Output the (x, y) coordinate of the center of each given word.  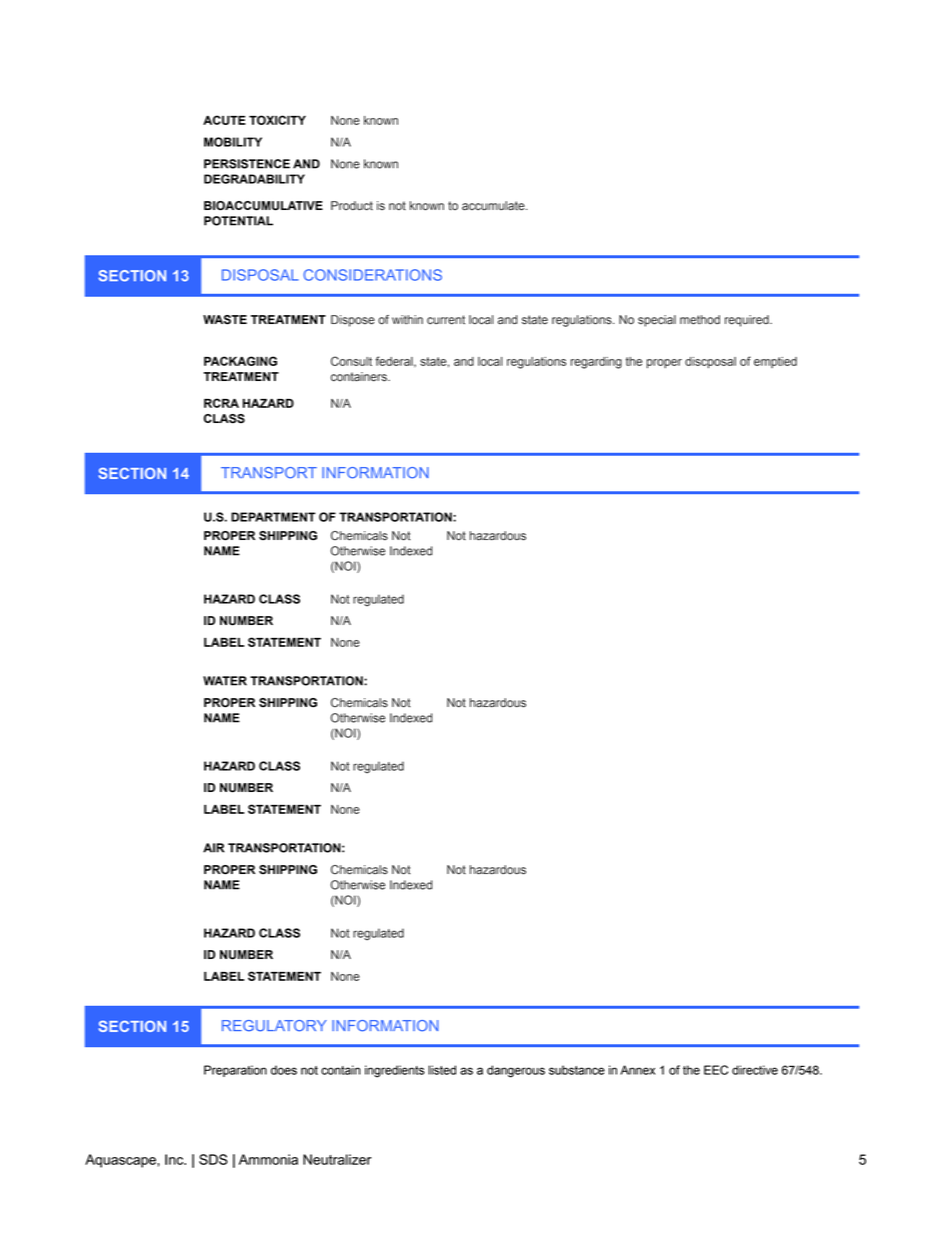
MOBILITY (233, 142)
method (700, 320)
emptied (775, 362)
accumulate (494, 206)
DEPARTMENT (273, 517)
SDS (213, 1159)
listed (442, 1070)
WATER (225, 681)
